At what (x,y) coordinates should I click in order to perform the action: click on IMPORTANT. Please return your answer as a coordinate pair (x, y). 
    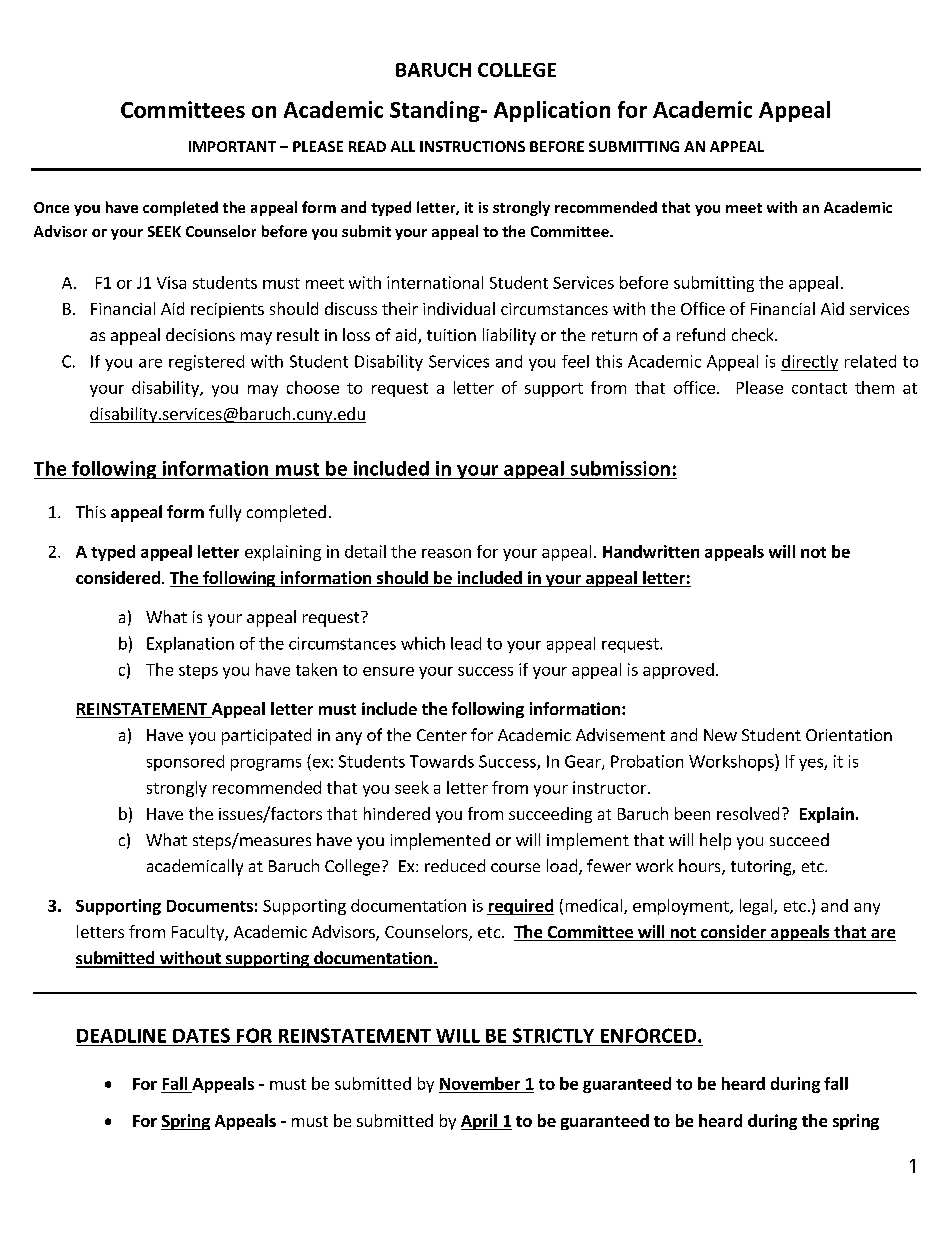
    Looking at the image, I should click on (232, 146).
